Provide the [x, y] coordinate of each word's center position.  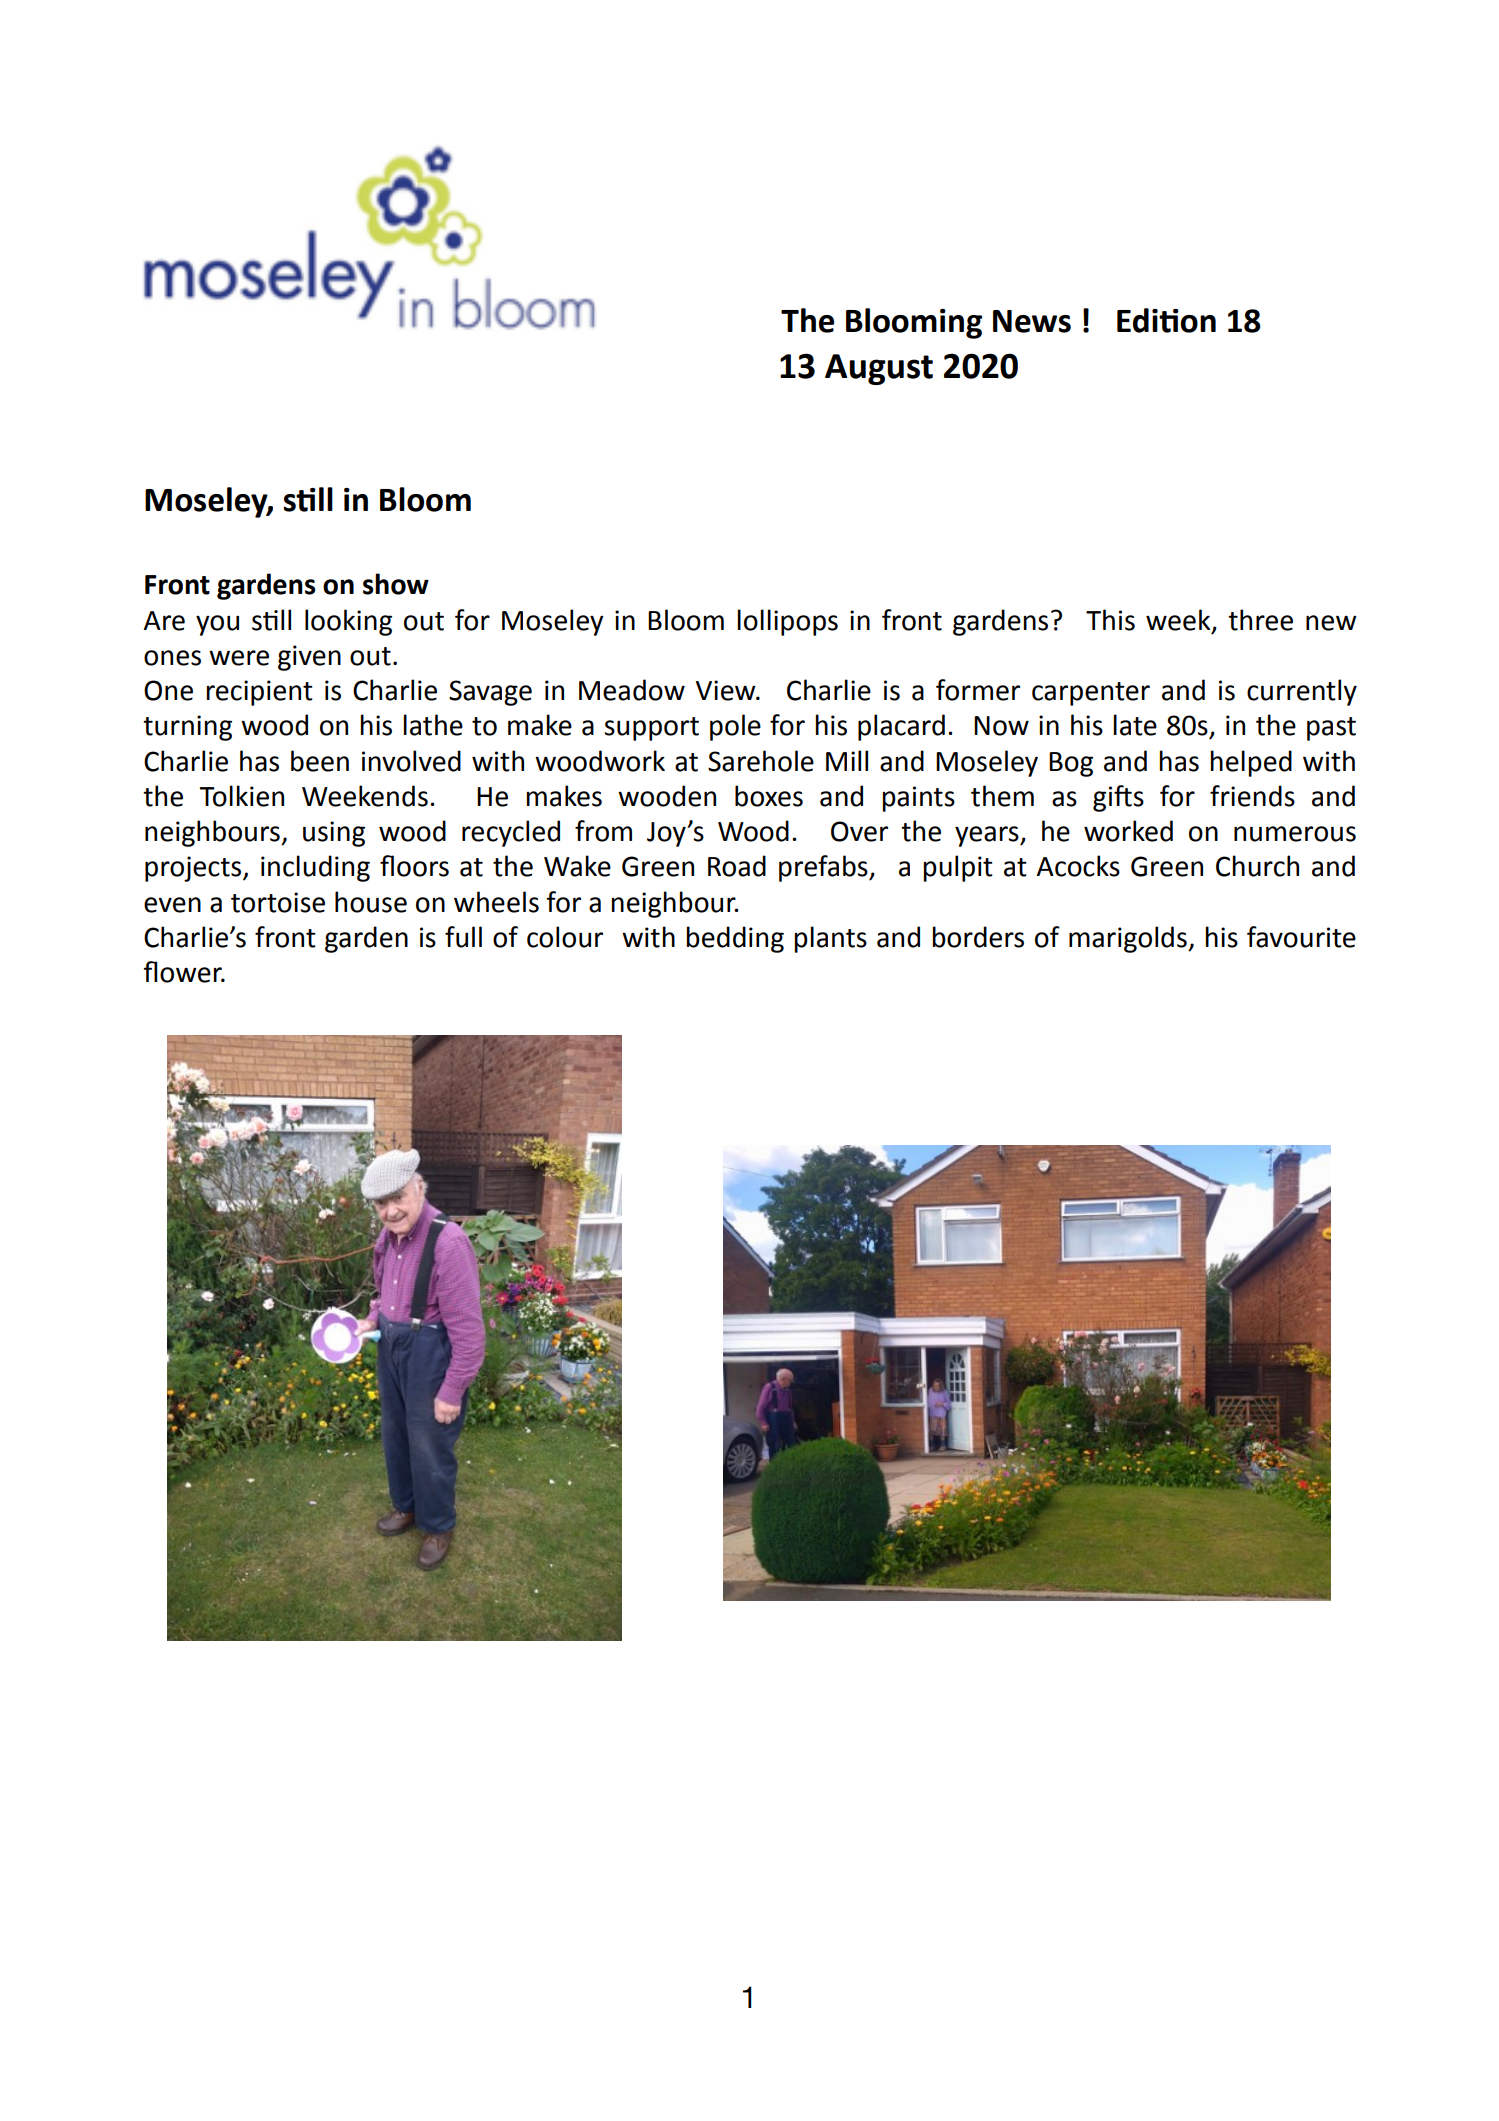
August [879, 369]
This [1110, 620]
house [371, 902]
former [978, 690]
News [1032, 321]
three [1260, 620]
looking [348, 622]
